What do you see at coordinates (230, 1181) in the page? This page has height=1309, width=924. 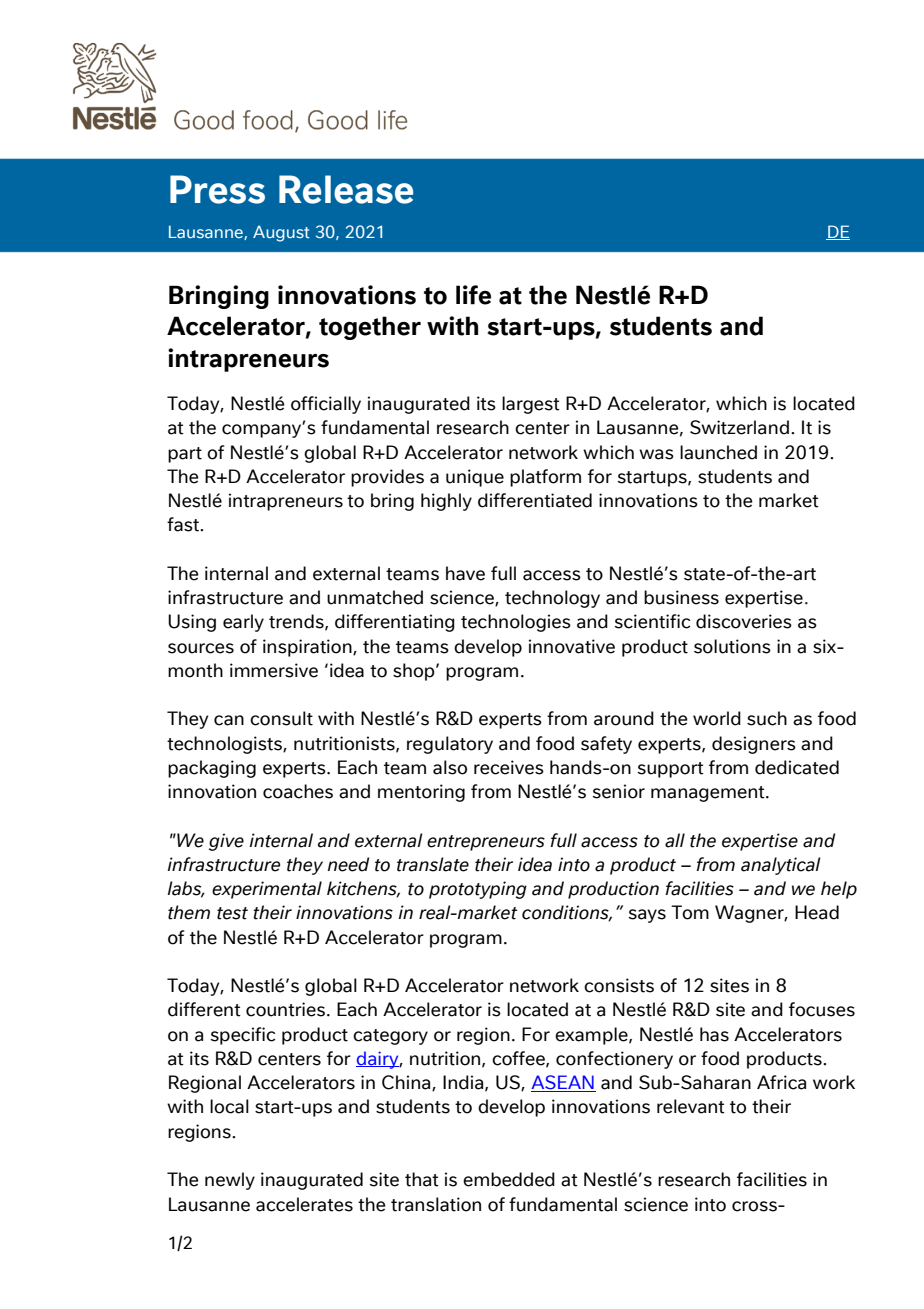 I see `newly` at bounding box center [230, 1181].
